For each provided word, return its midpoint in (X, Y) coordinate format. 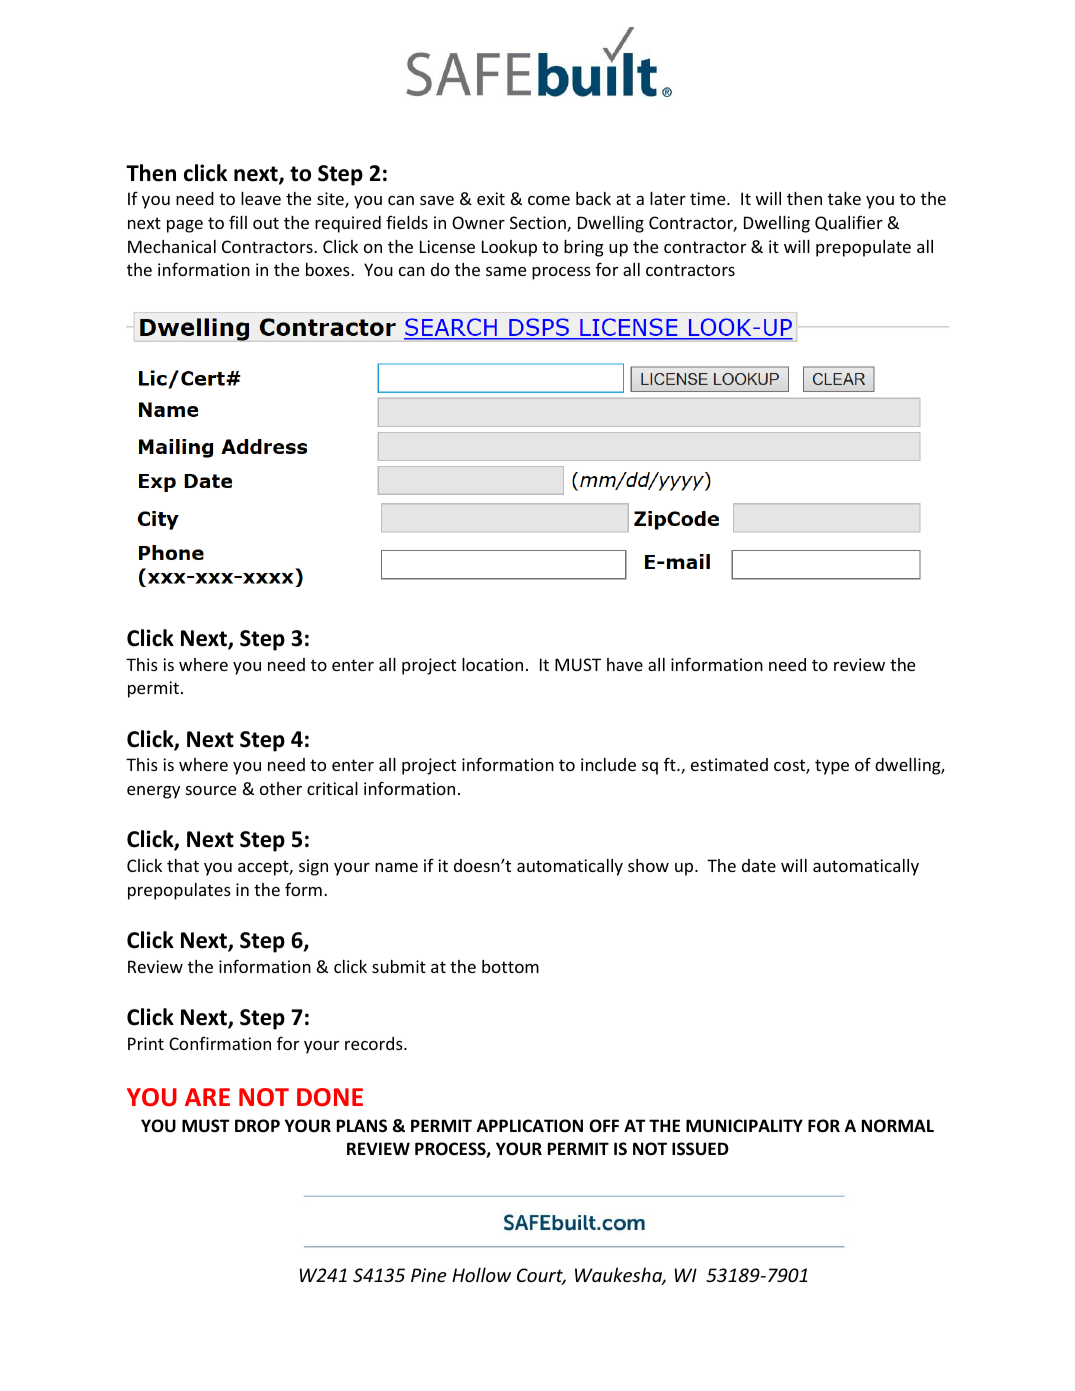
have (625, 664)
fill (238, 222)
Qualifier (849, 223)
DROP (257, 1126)
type (832, 767)
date (759, 865)
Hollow (481, 1274)
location (492, 664)
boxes (329, 269)
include (608, 764)
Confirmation (220, 1043)
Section (539, 224)
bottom (510, 966)
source (211, 790)
